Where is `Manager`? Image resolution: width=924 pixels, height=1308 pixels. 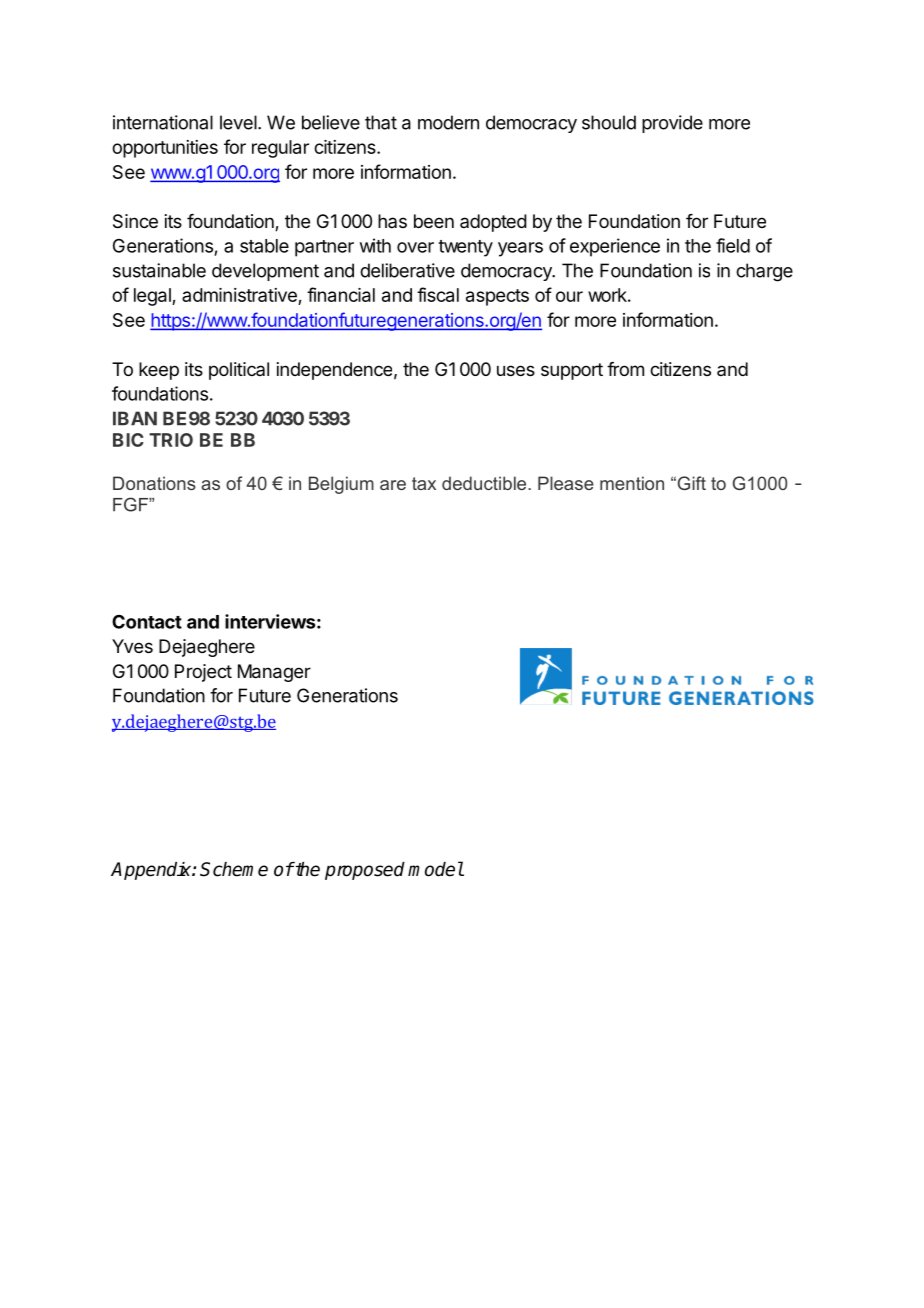
Manager is located at coordinates (274, 673).
